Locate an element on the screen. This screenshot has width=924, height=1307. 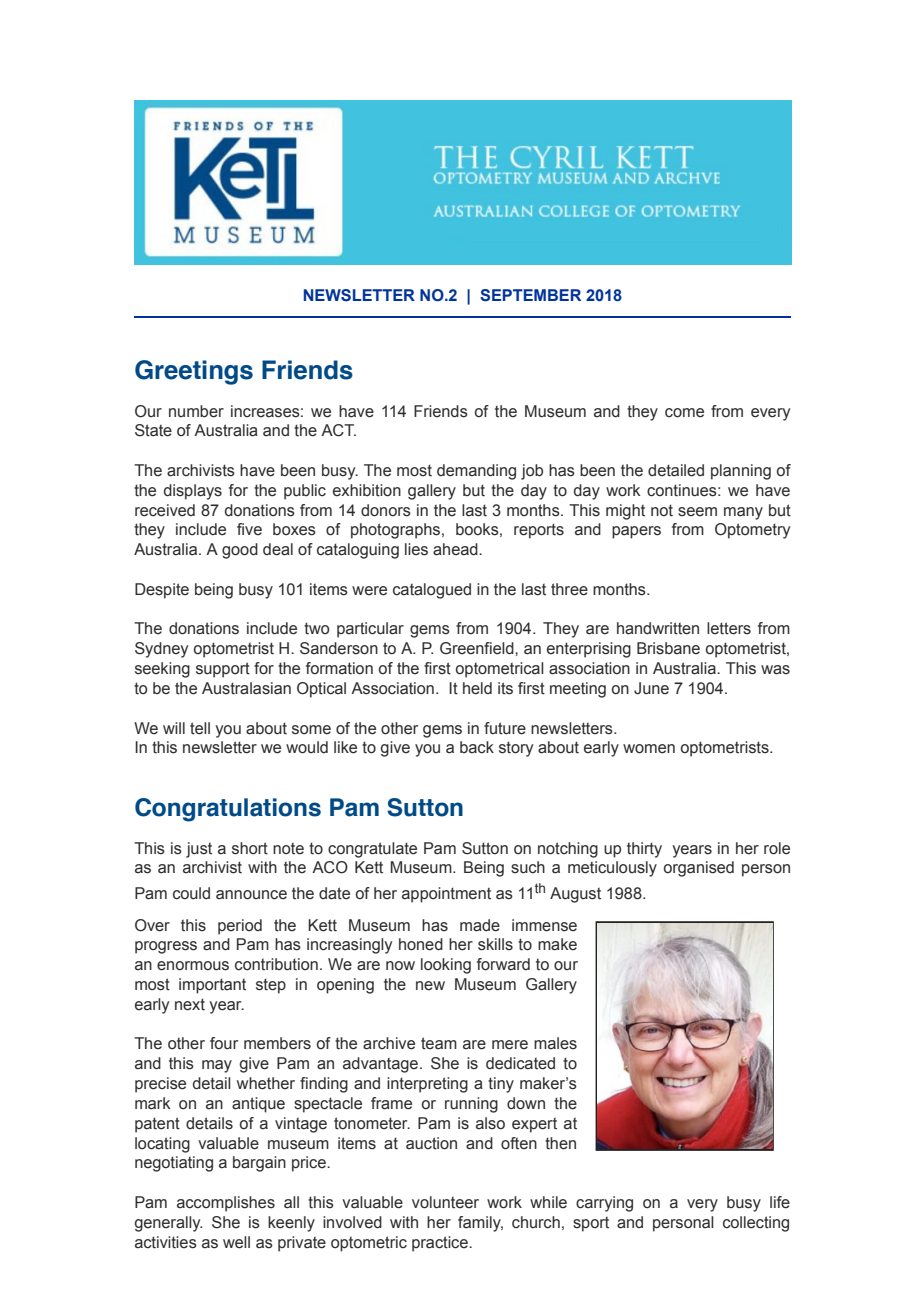
SEPTEMBER is located at coordinates (530, 295).
